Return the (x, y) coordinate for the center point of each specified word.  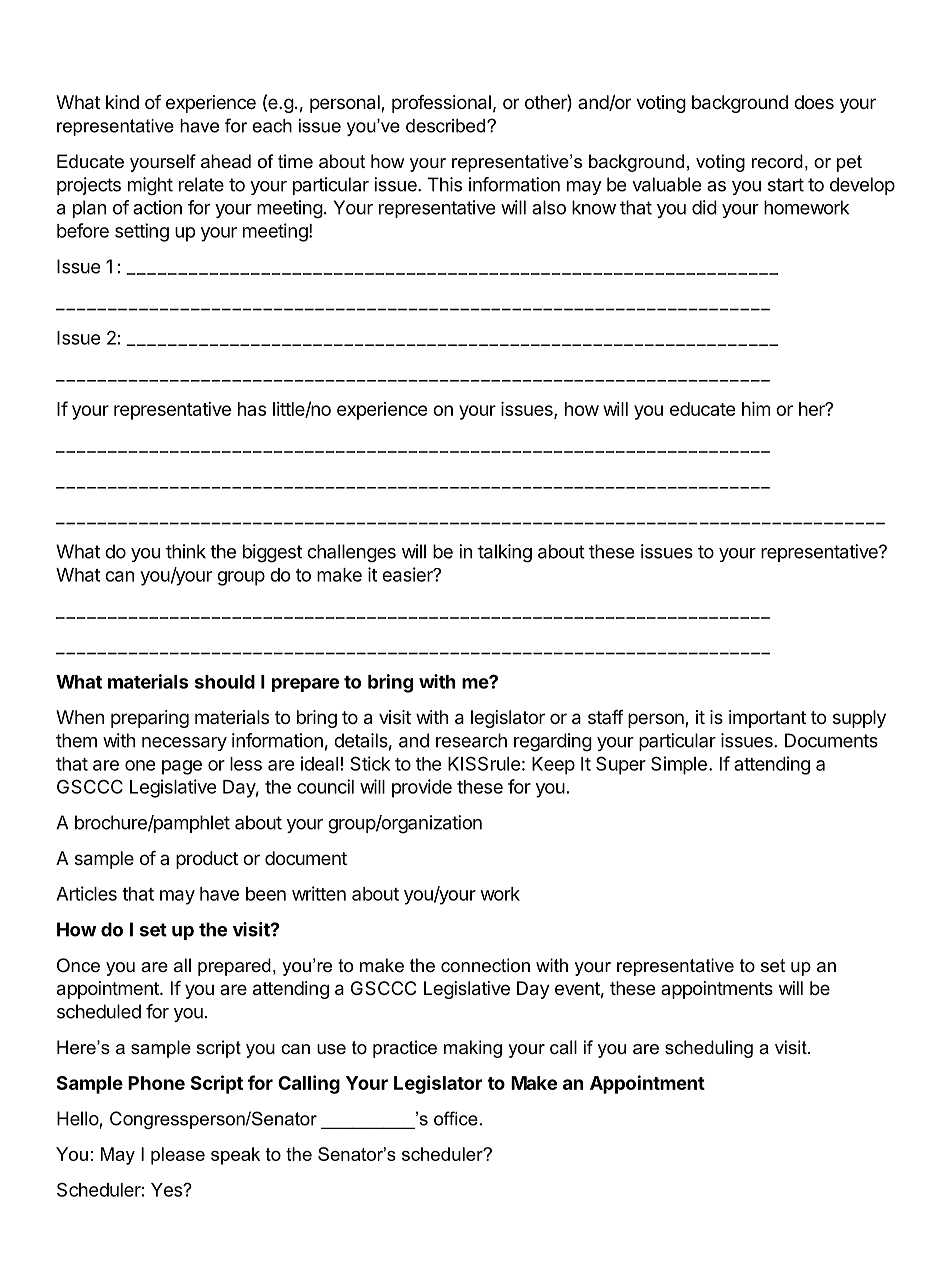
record (777, 161)
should (225, 682)
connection (485, 965)
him (756, 408)
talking (505, 553)
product (207, 860)
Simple (679, 765)
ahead (226, 161)
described (447, 126)
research (471, 740)
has (252, 409)
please (178, 1156)
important (767, 719)
